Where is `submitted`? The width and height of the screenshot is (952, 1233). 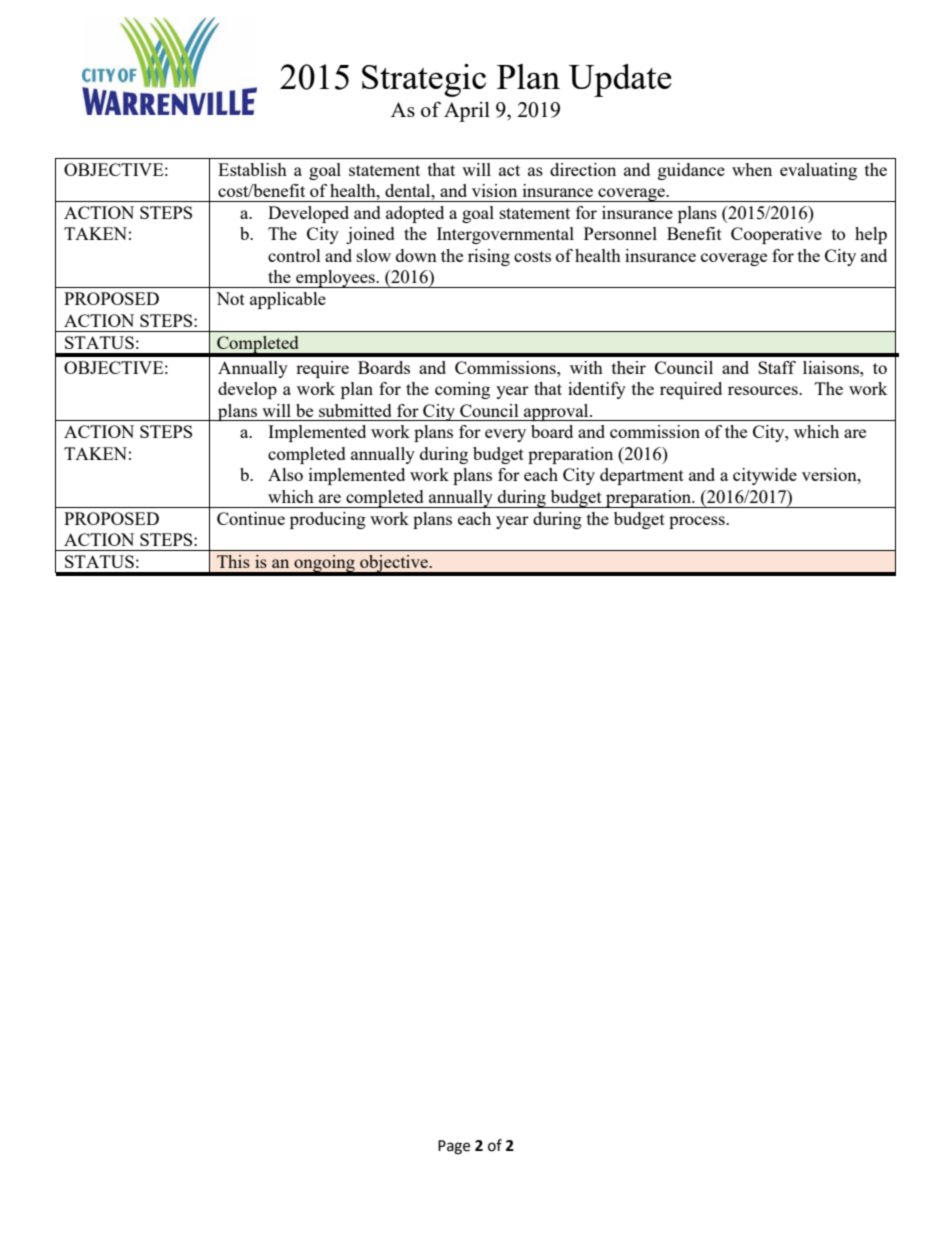 submitted is located at coordinates (355, 410).
